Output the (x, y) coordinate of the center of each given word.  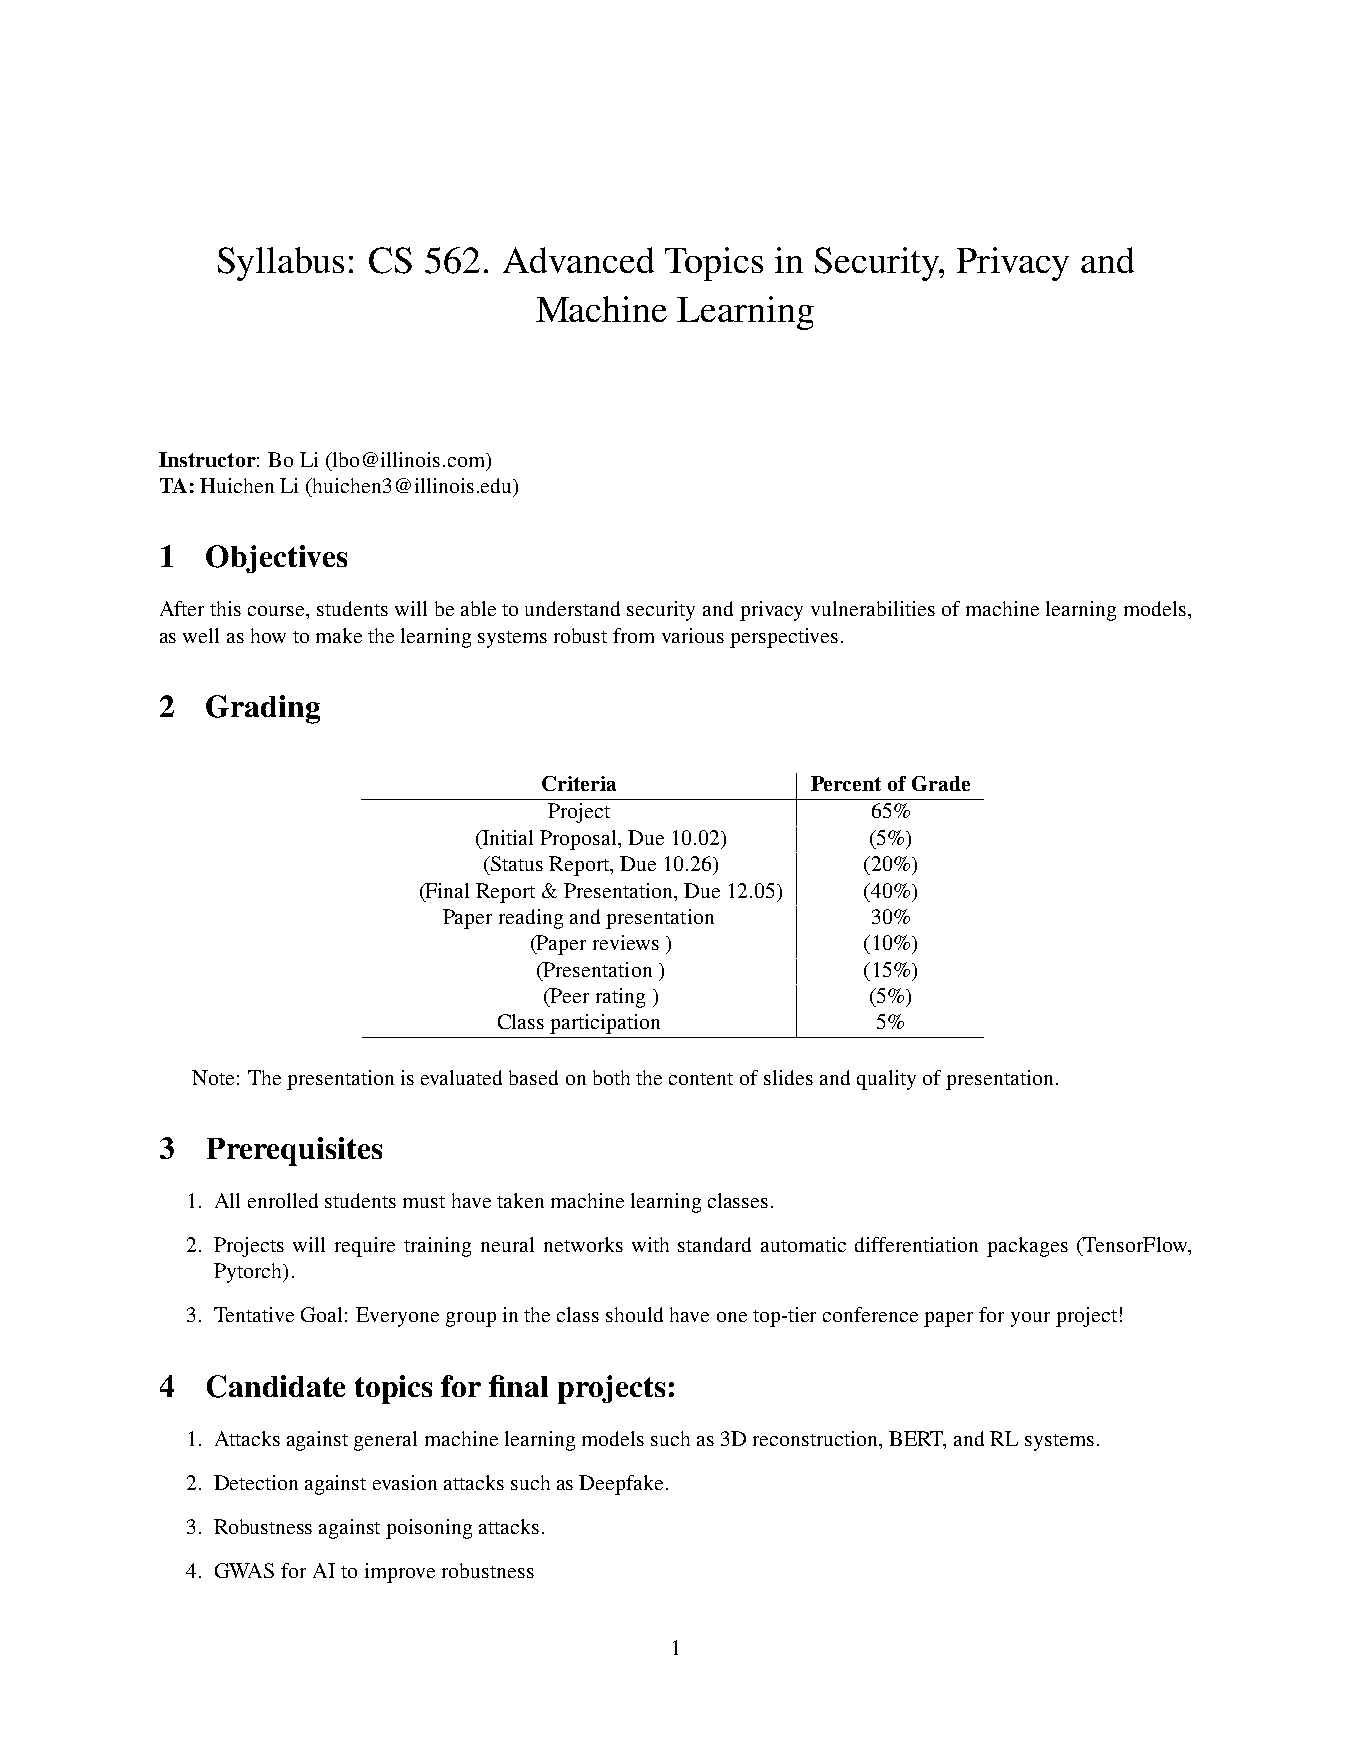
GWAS (244, 1570)
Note (213, 1077)
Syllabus (281, 264)
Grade (941, 783)
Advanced (578, 260)
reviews (626, 942)
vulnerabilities (873, 608)
